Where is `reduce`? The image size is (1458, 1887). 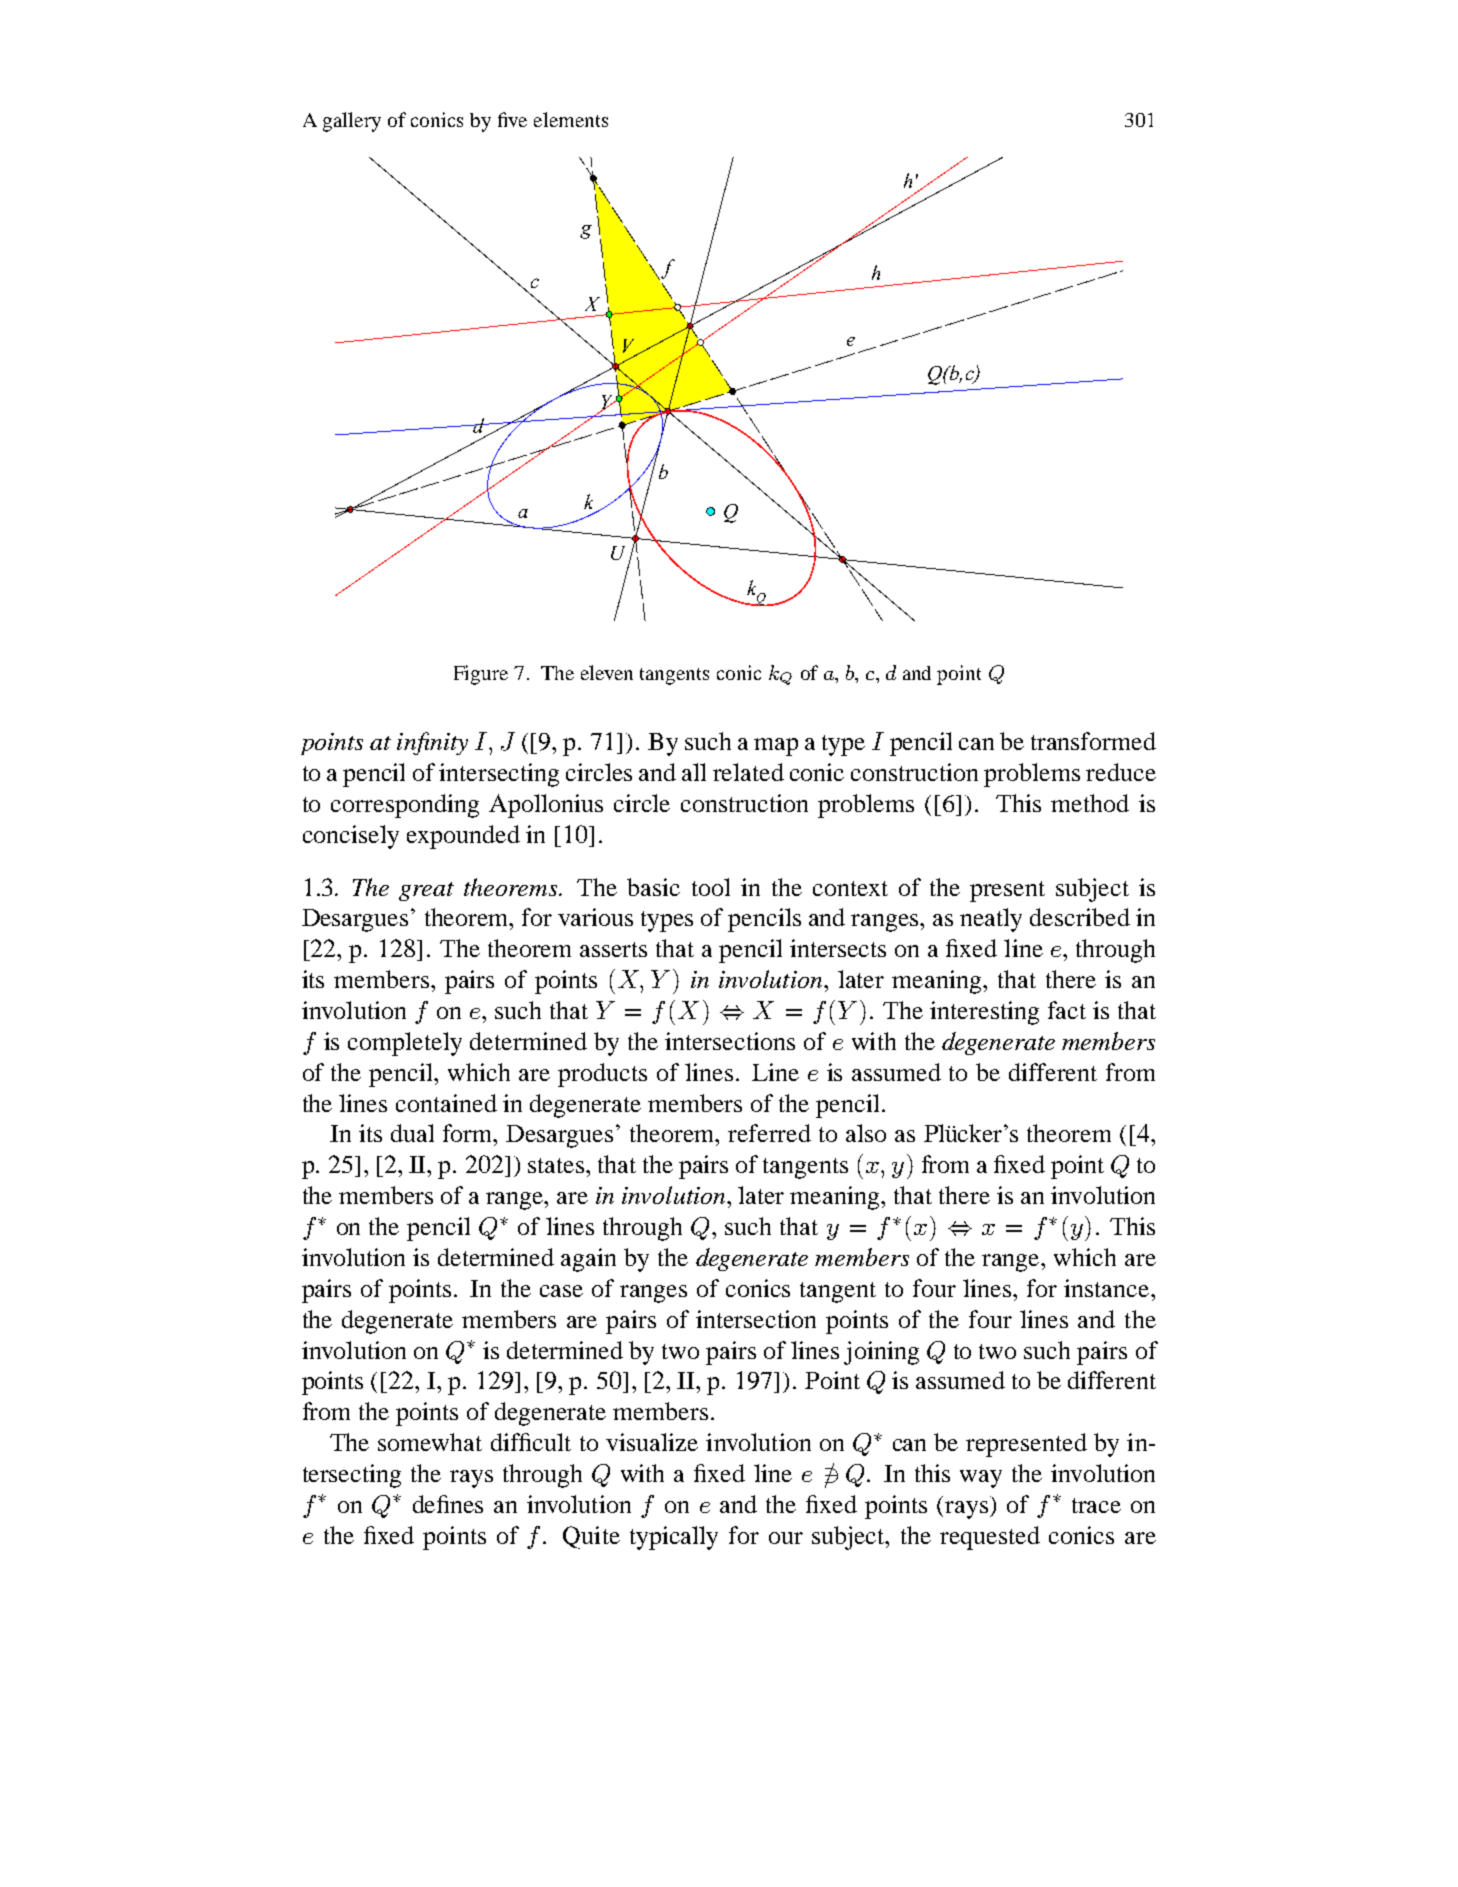
reduce is located at coordinates (1121, 772).
